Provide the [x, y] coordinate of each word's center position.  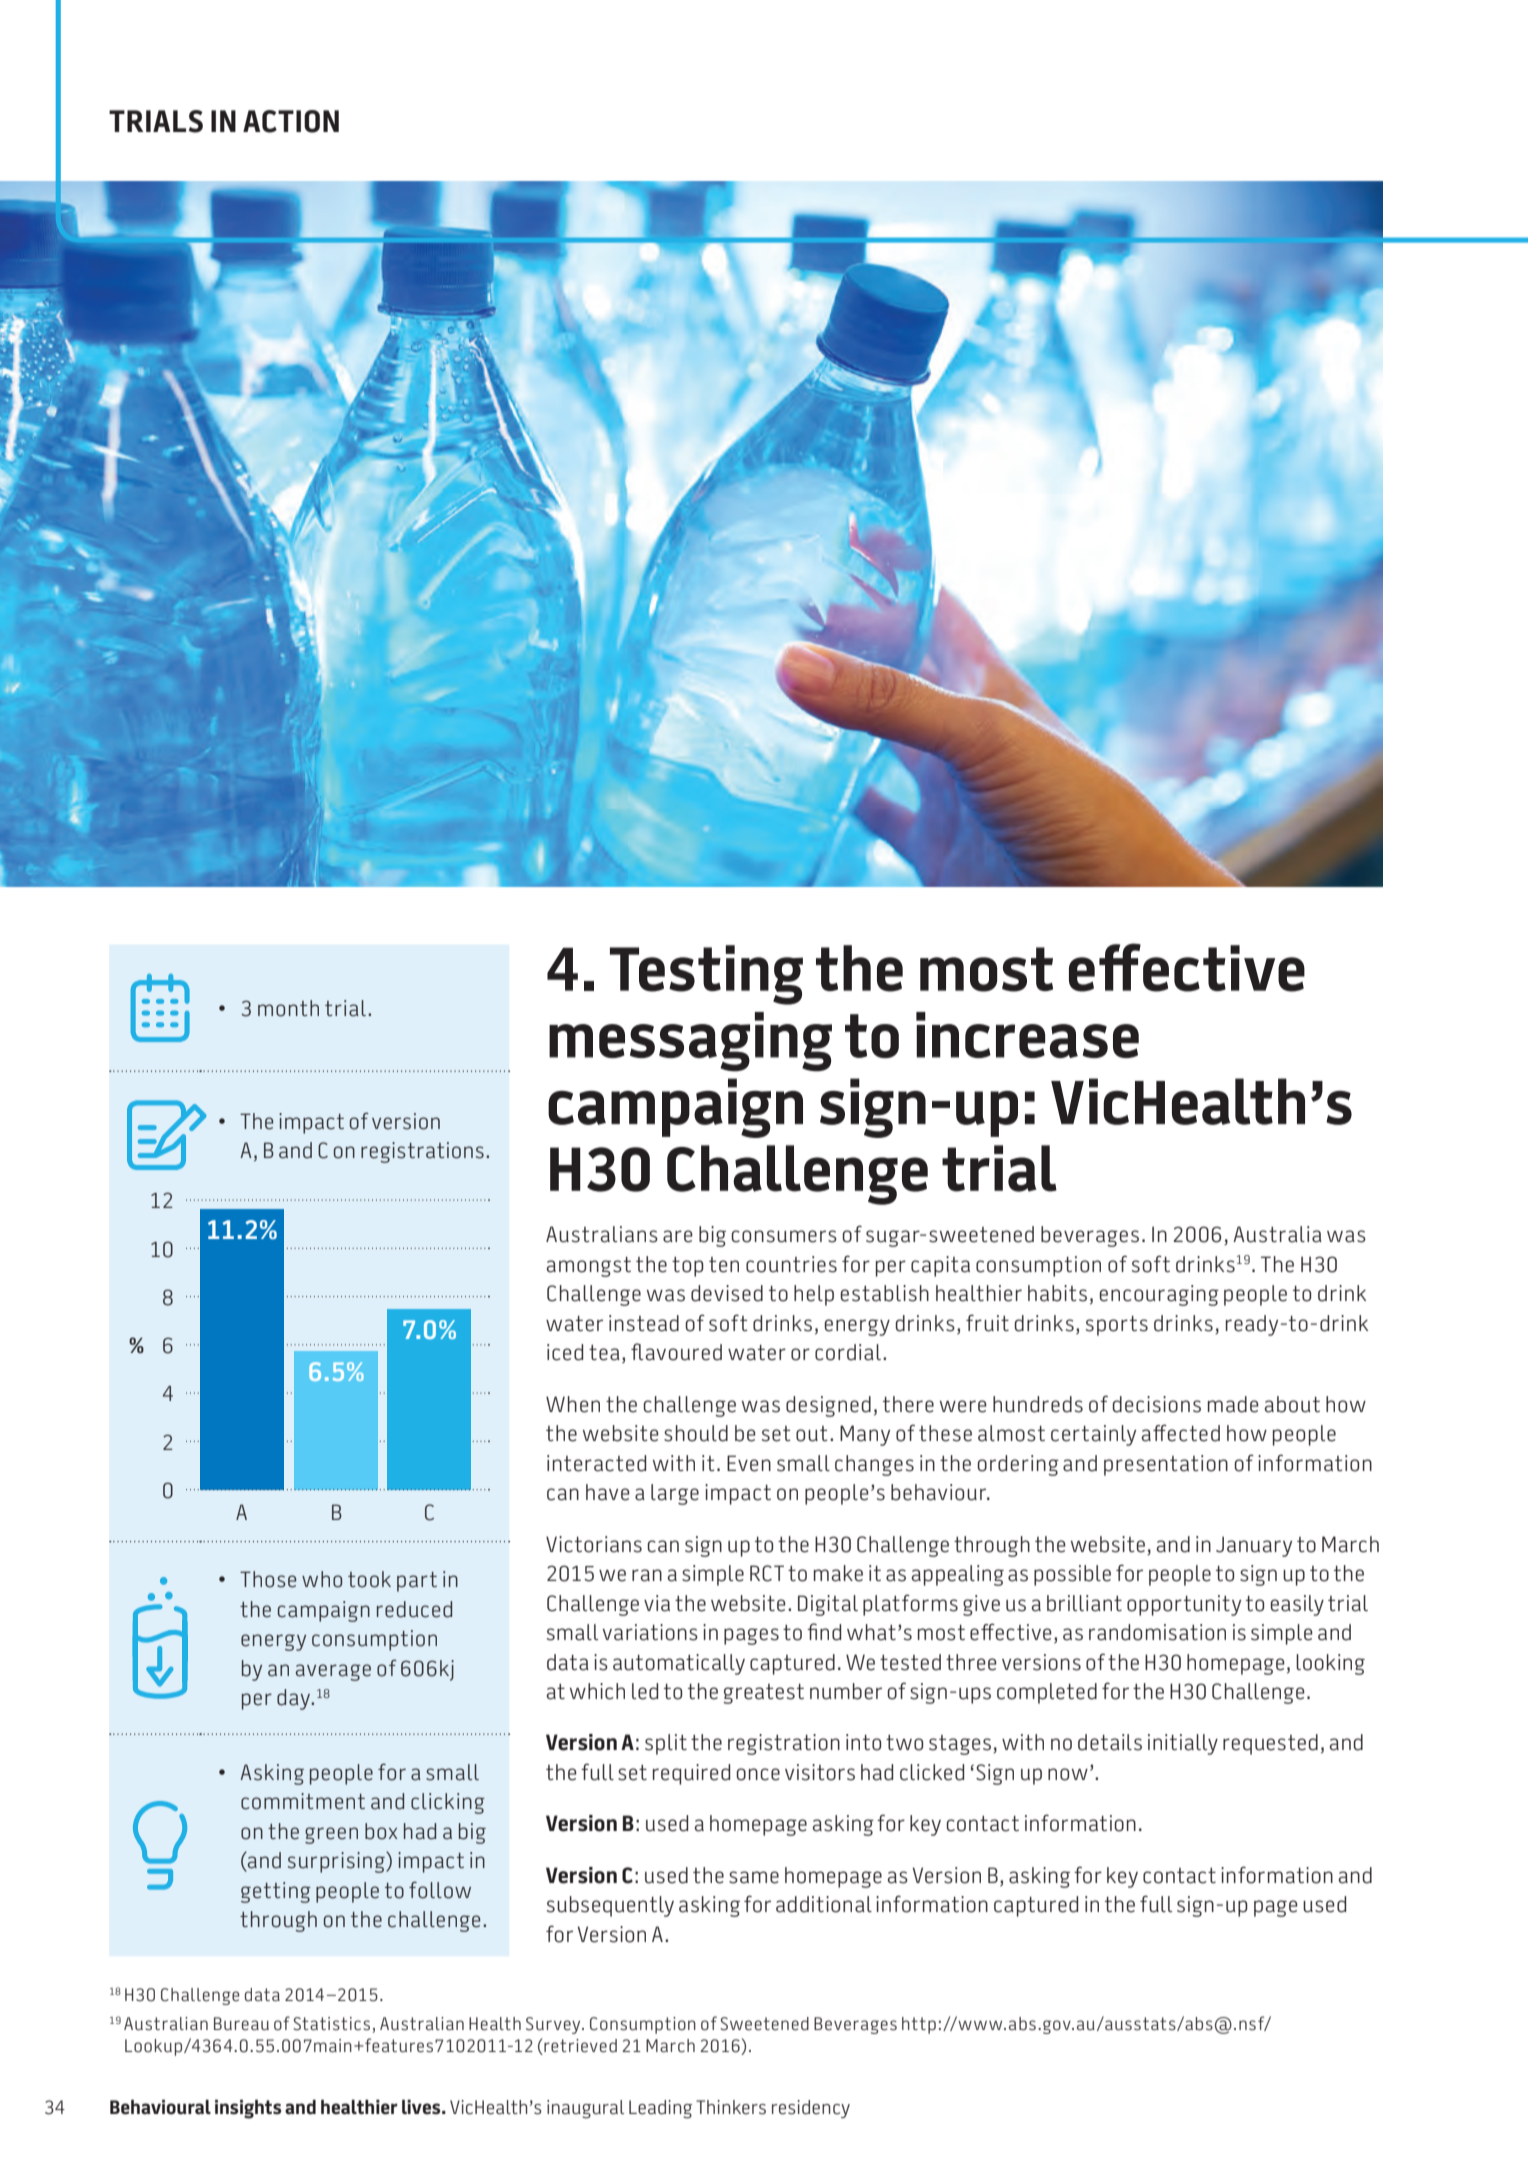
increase [1027, 1035]
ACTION [291, 121]
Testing [706, 975]
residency [811, 2109]
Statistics [333, 2025]
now [1068, 1774]
